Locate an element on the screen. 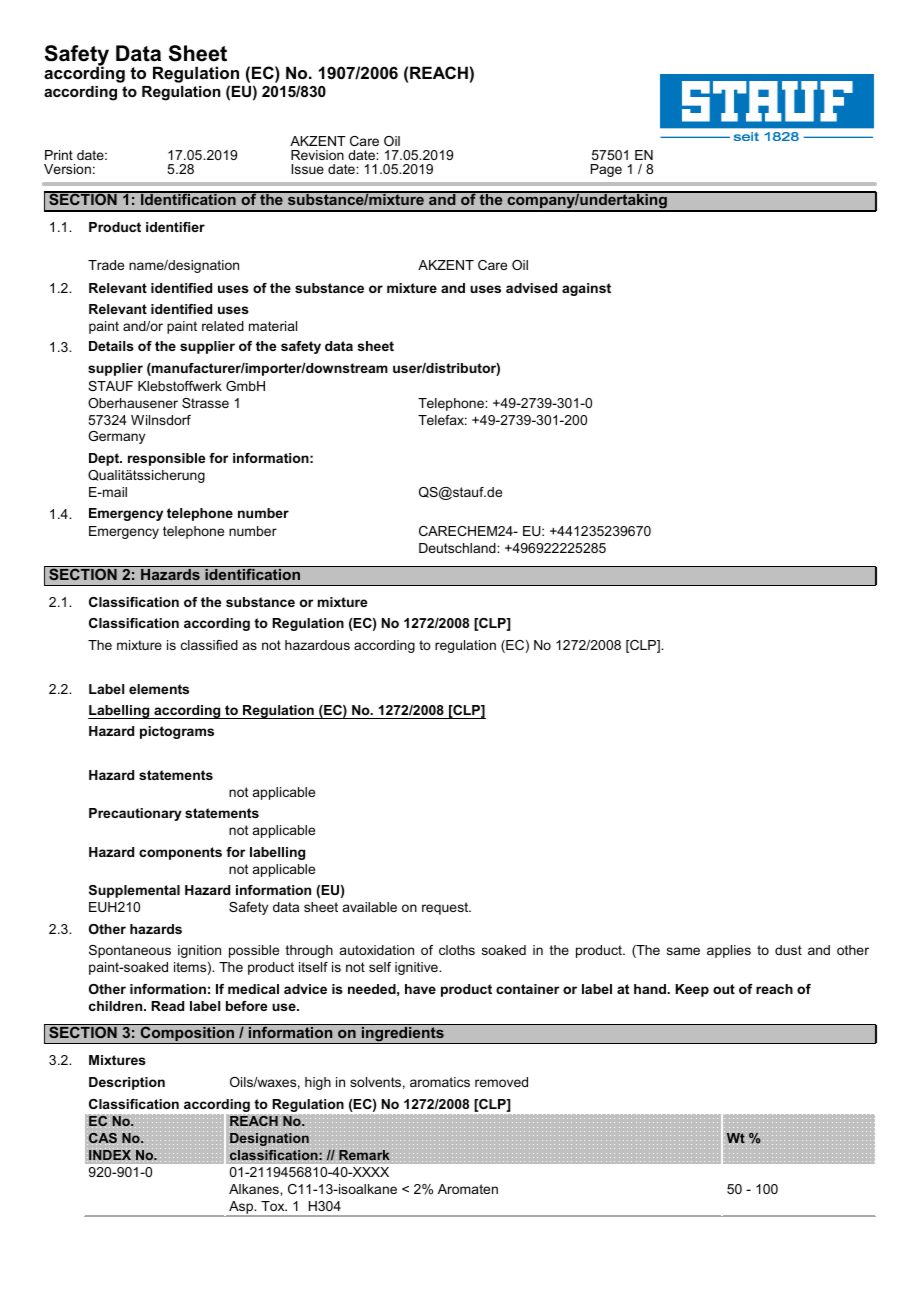 The image size is (924, 1308). Page is located at coordinates (606, 170).
